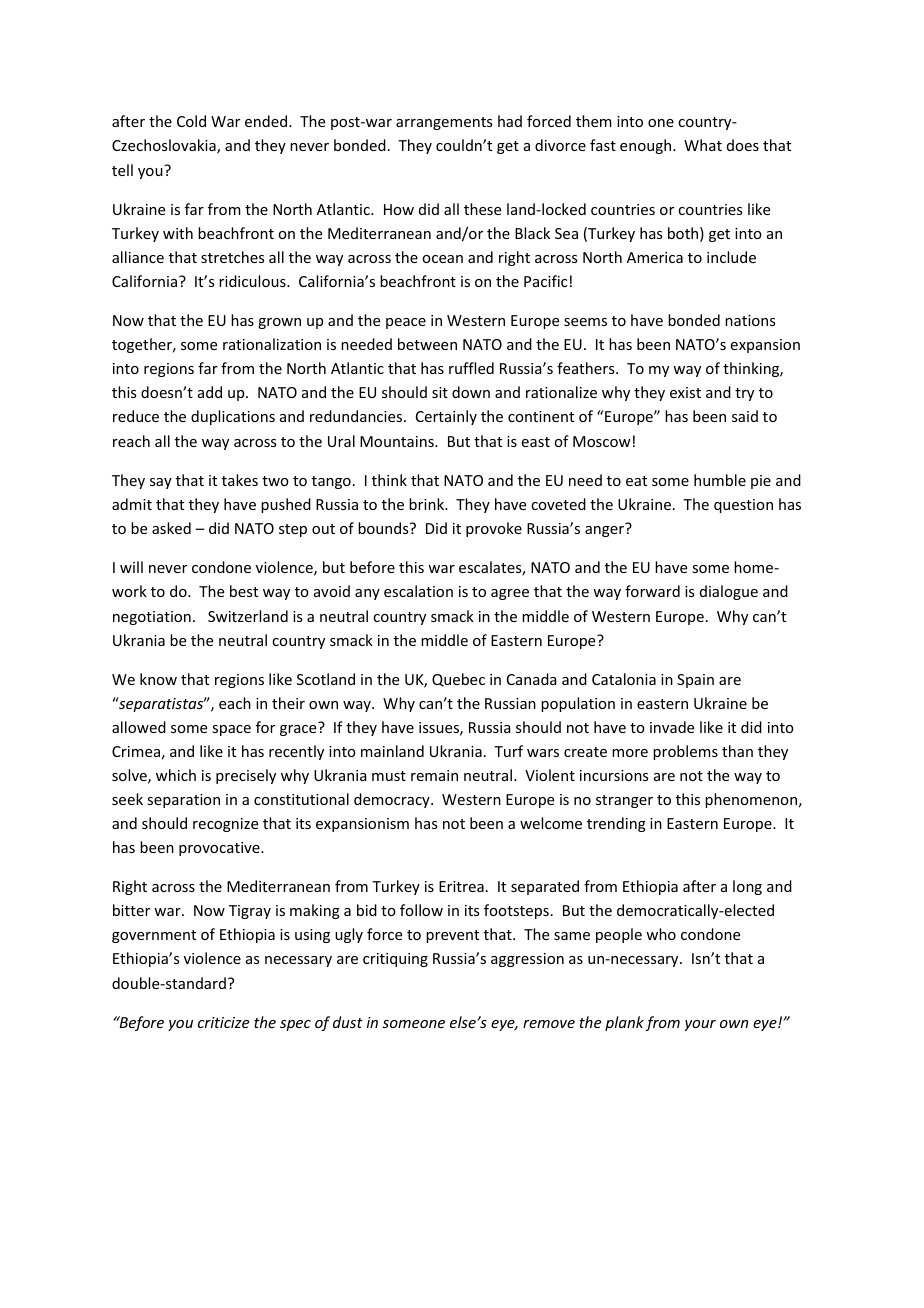  What do you see at coordinates (418, 591) in the screenshot?
I see `escalation` at bounding box center [418, 591].
